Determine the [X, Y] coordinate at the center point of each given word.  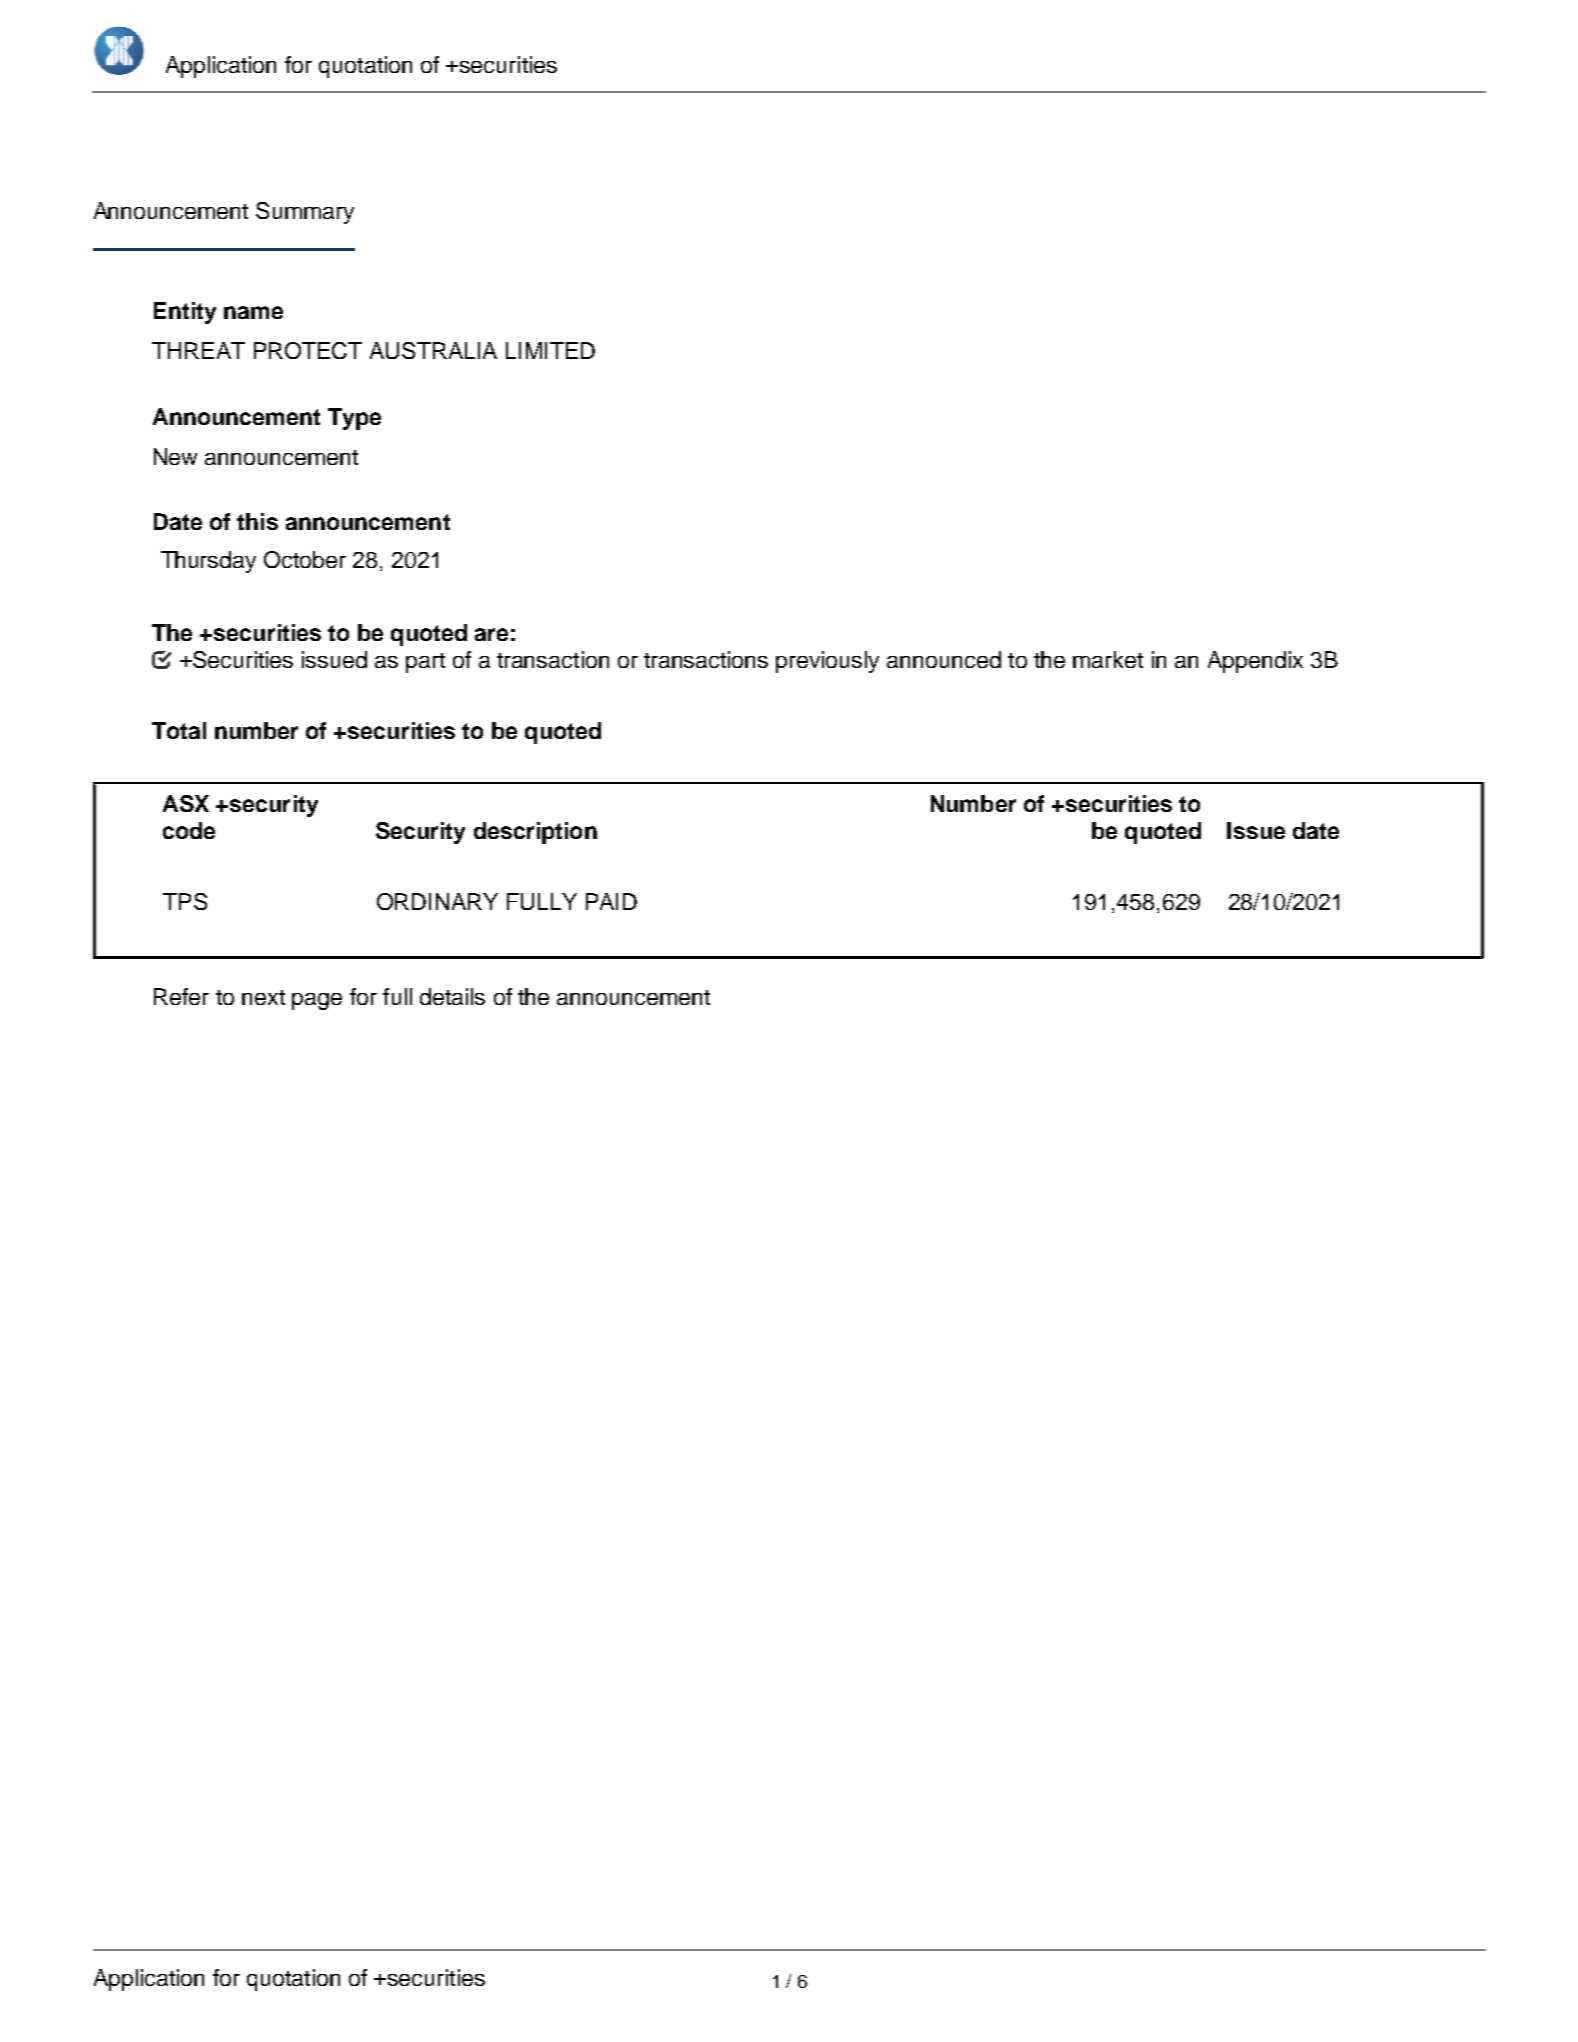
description [535, 833]
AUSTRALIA [433, 350]
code [189, 830]
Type [354, 419]
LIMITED [550, 350]
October [305, 559]
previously [827, 662]
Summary [305, 213]
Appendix [1255, 662]
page [317, 1001]
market [1108, 659]
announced [944, 659]
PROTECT [308, 350]
